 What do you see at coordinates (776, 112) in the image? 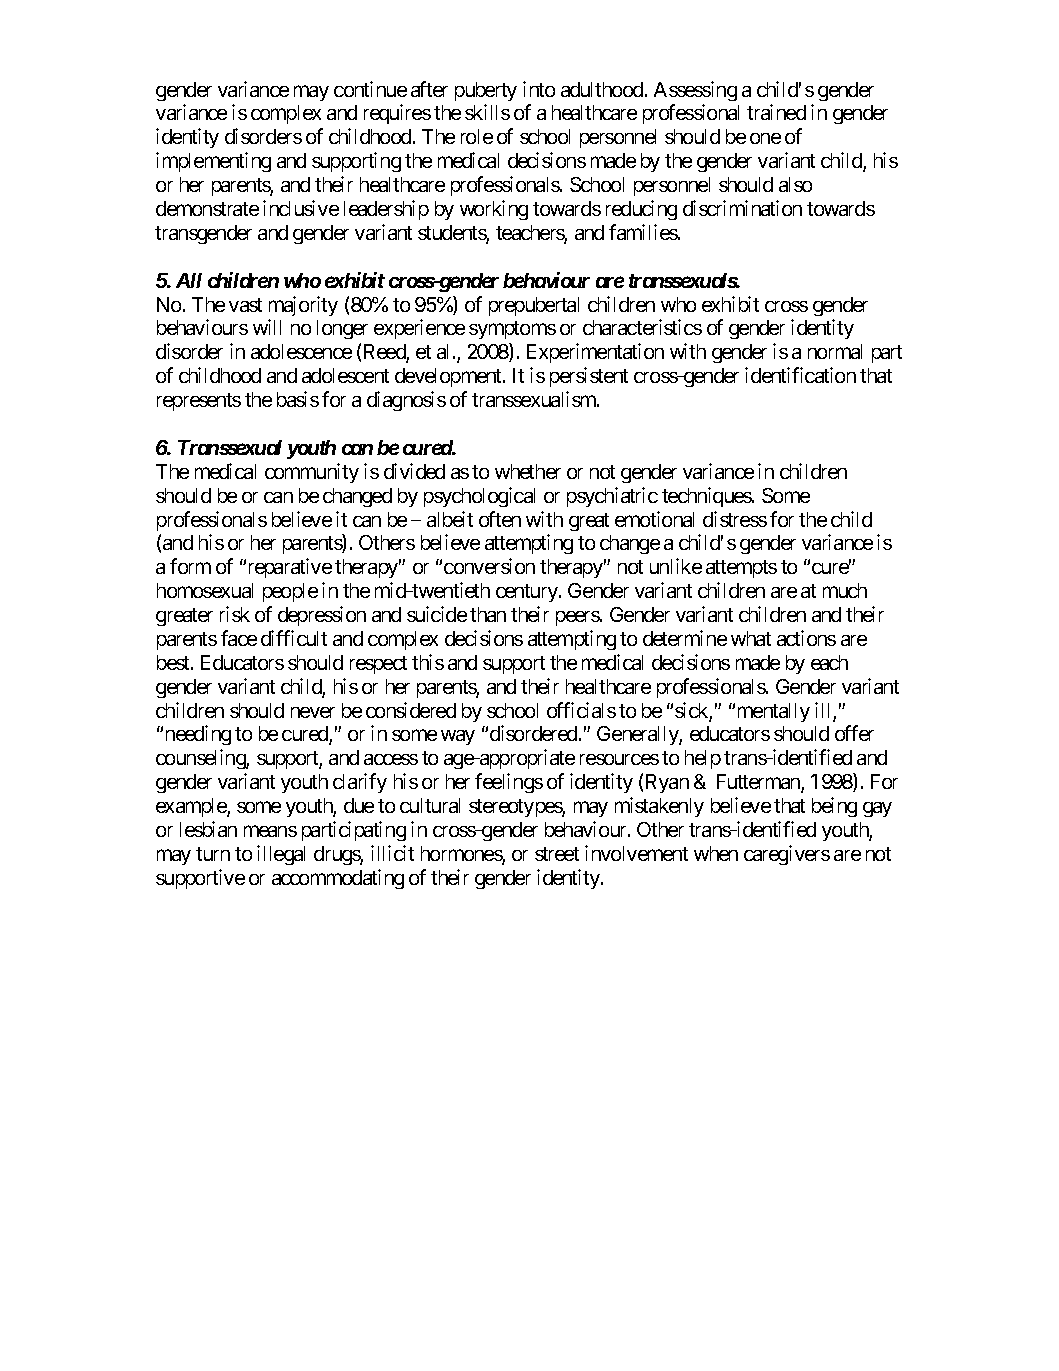
I see `trained` at bounding box center [776, 112].
